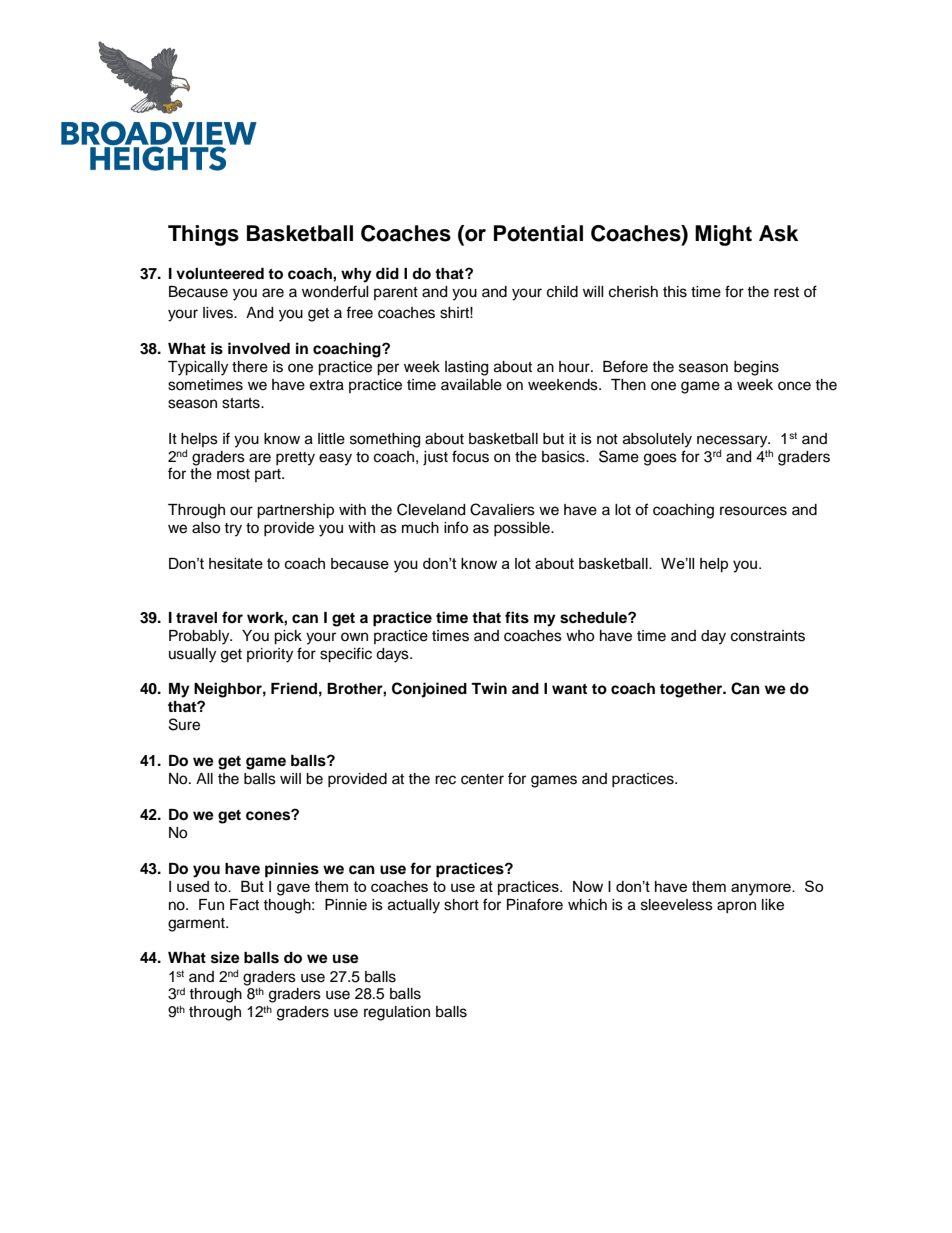 The image size is (952, 1233). What do you see at coordinates (220, 274) in the screenshot?
I see `volunteered` at bounding box center [220, 274].
